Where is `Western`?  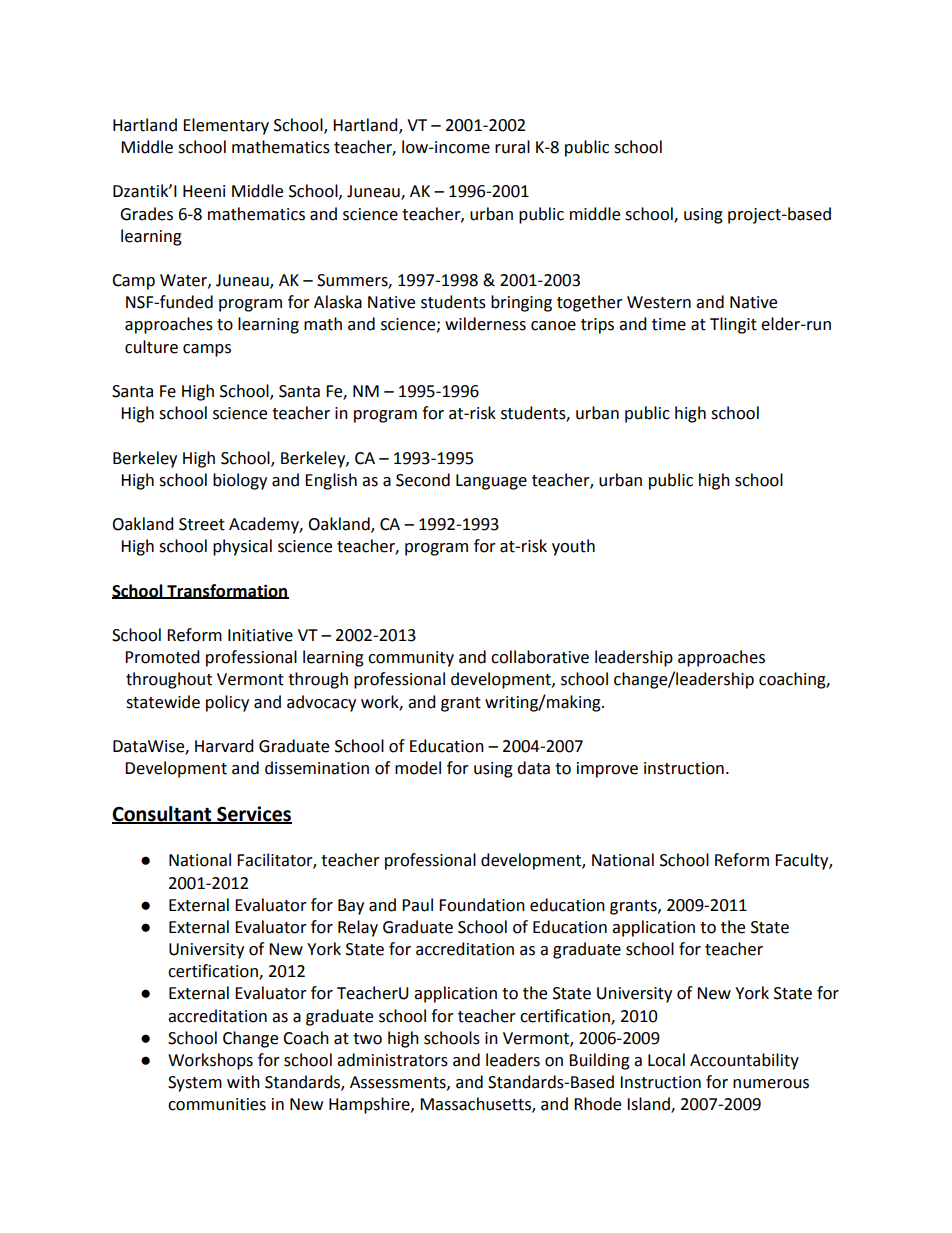
Western is located at coordinates (659, 302).
